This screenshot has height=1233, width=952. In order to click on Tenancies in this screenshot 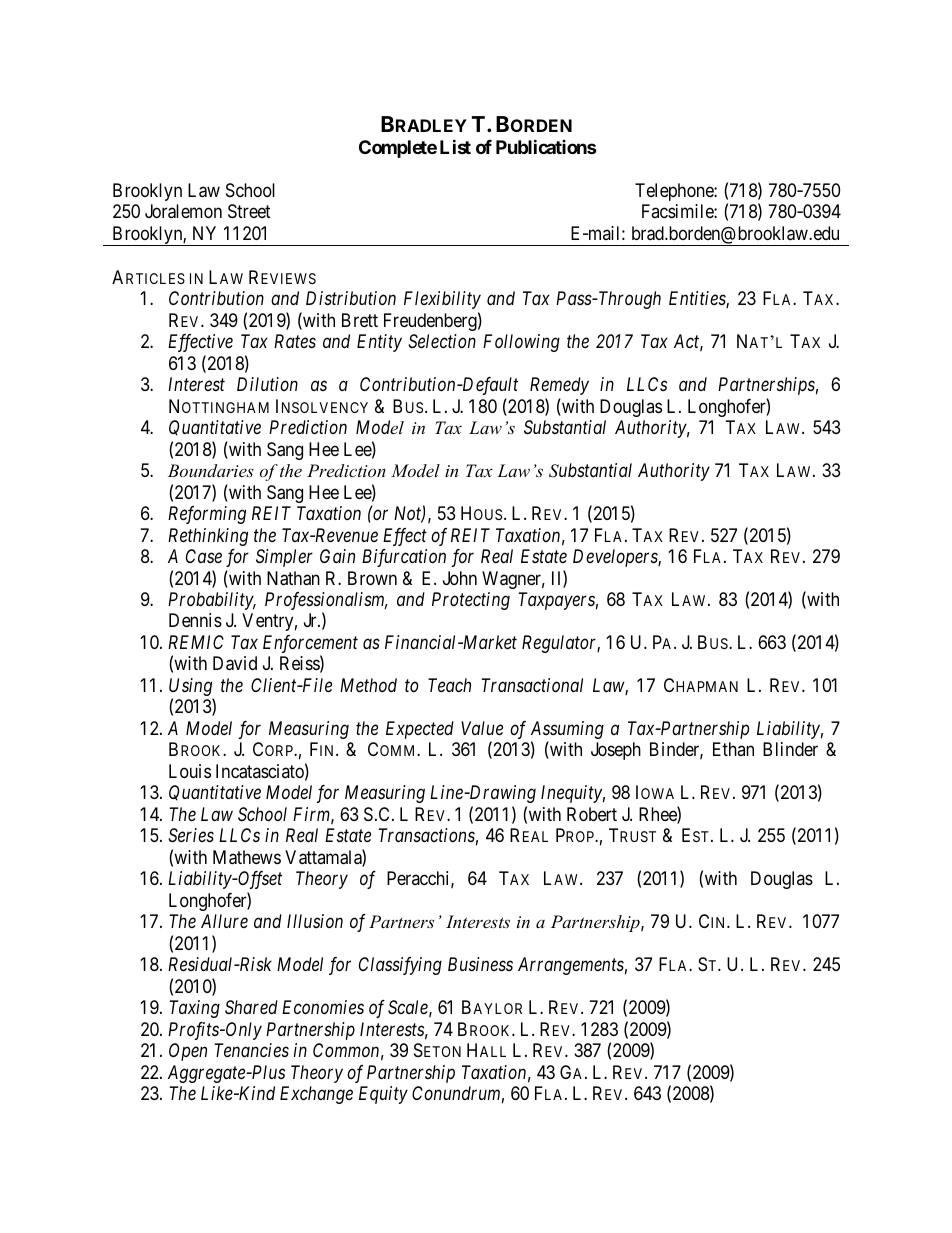, I will do `click(251, 1050)`.
